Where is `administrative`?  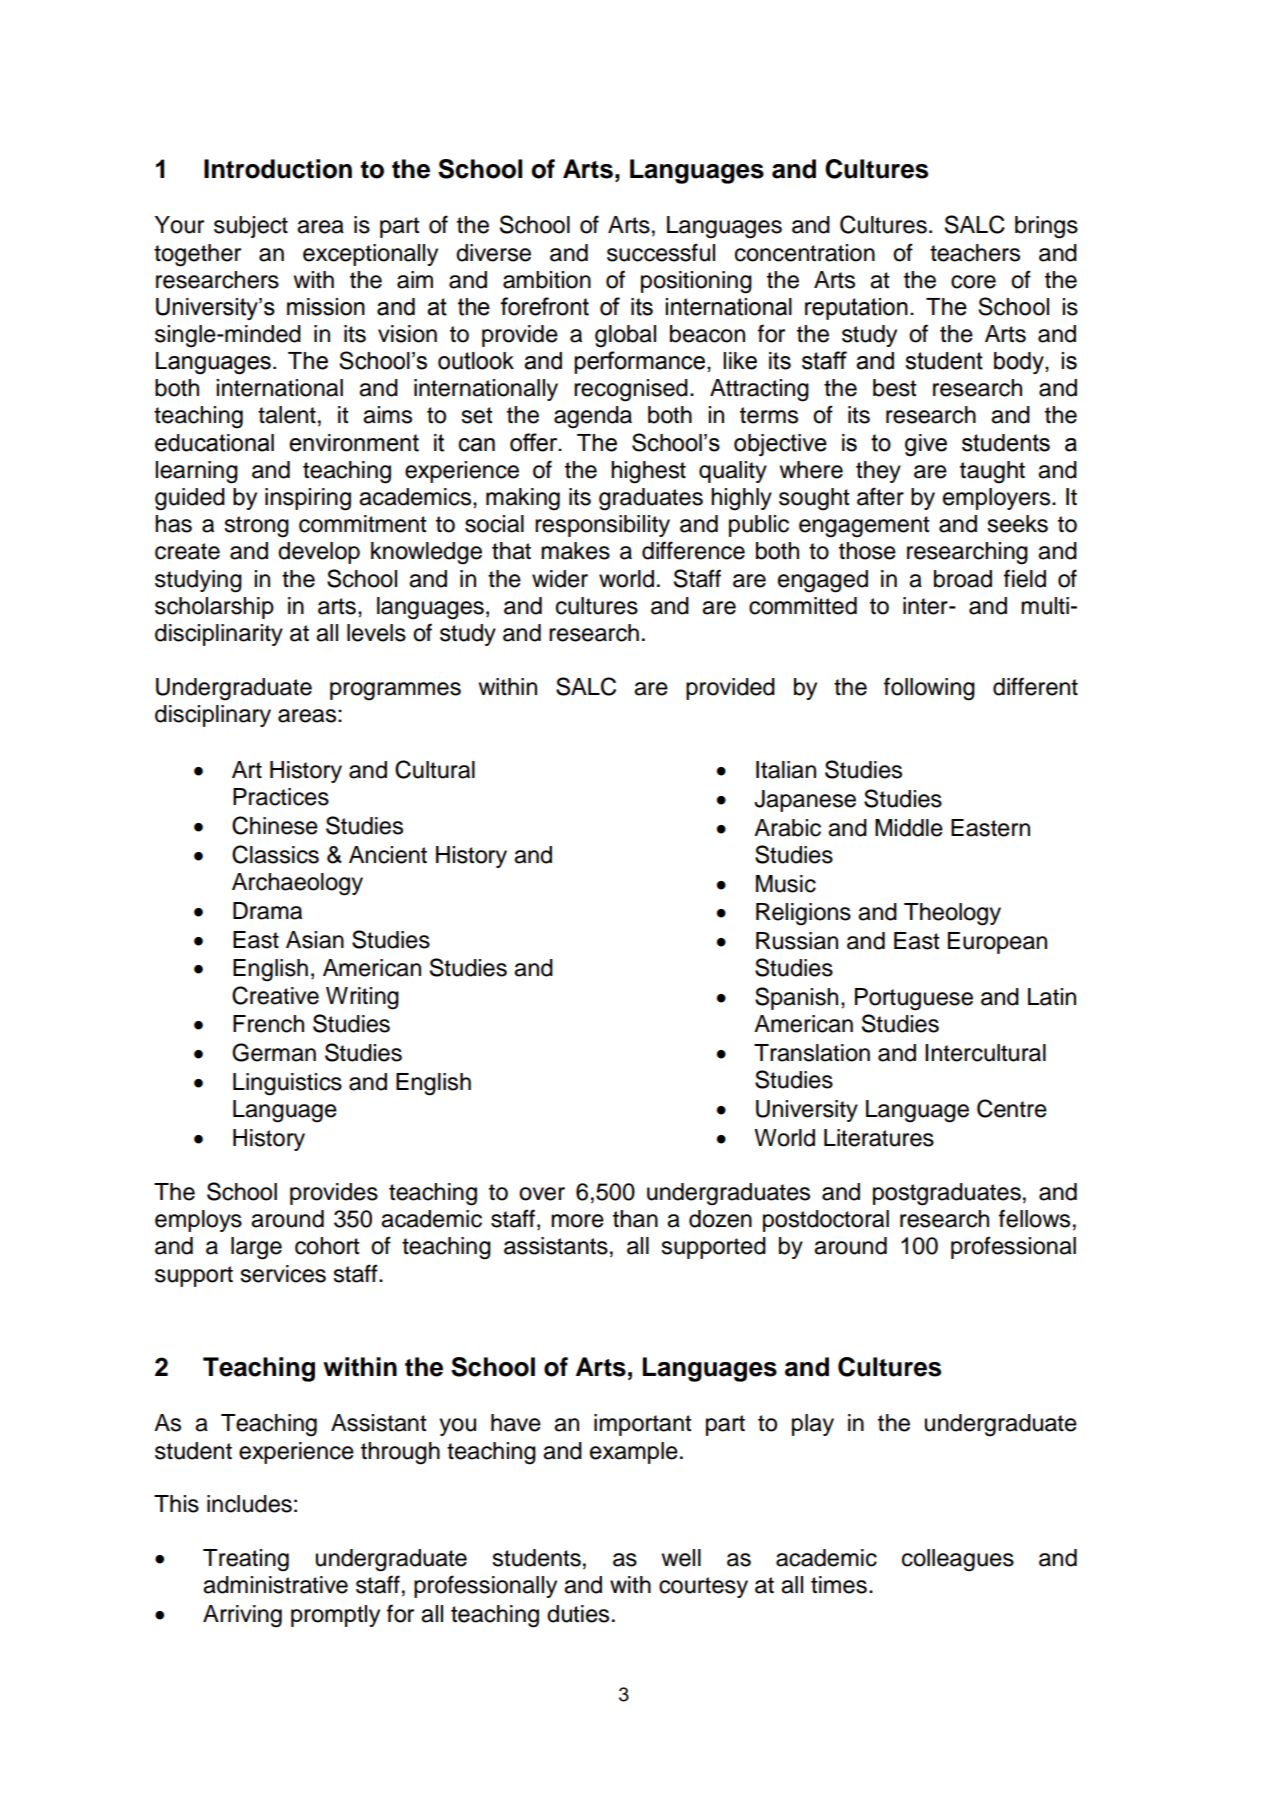 administrative is located at coordinates (275, 1585).
